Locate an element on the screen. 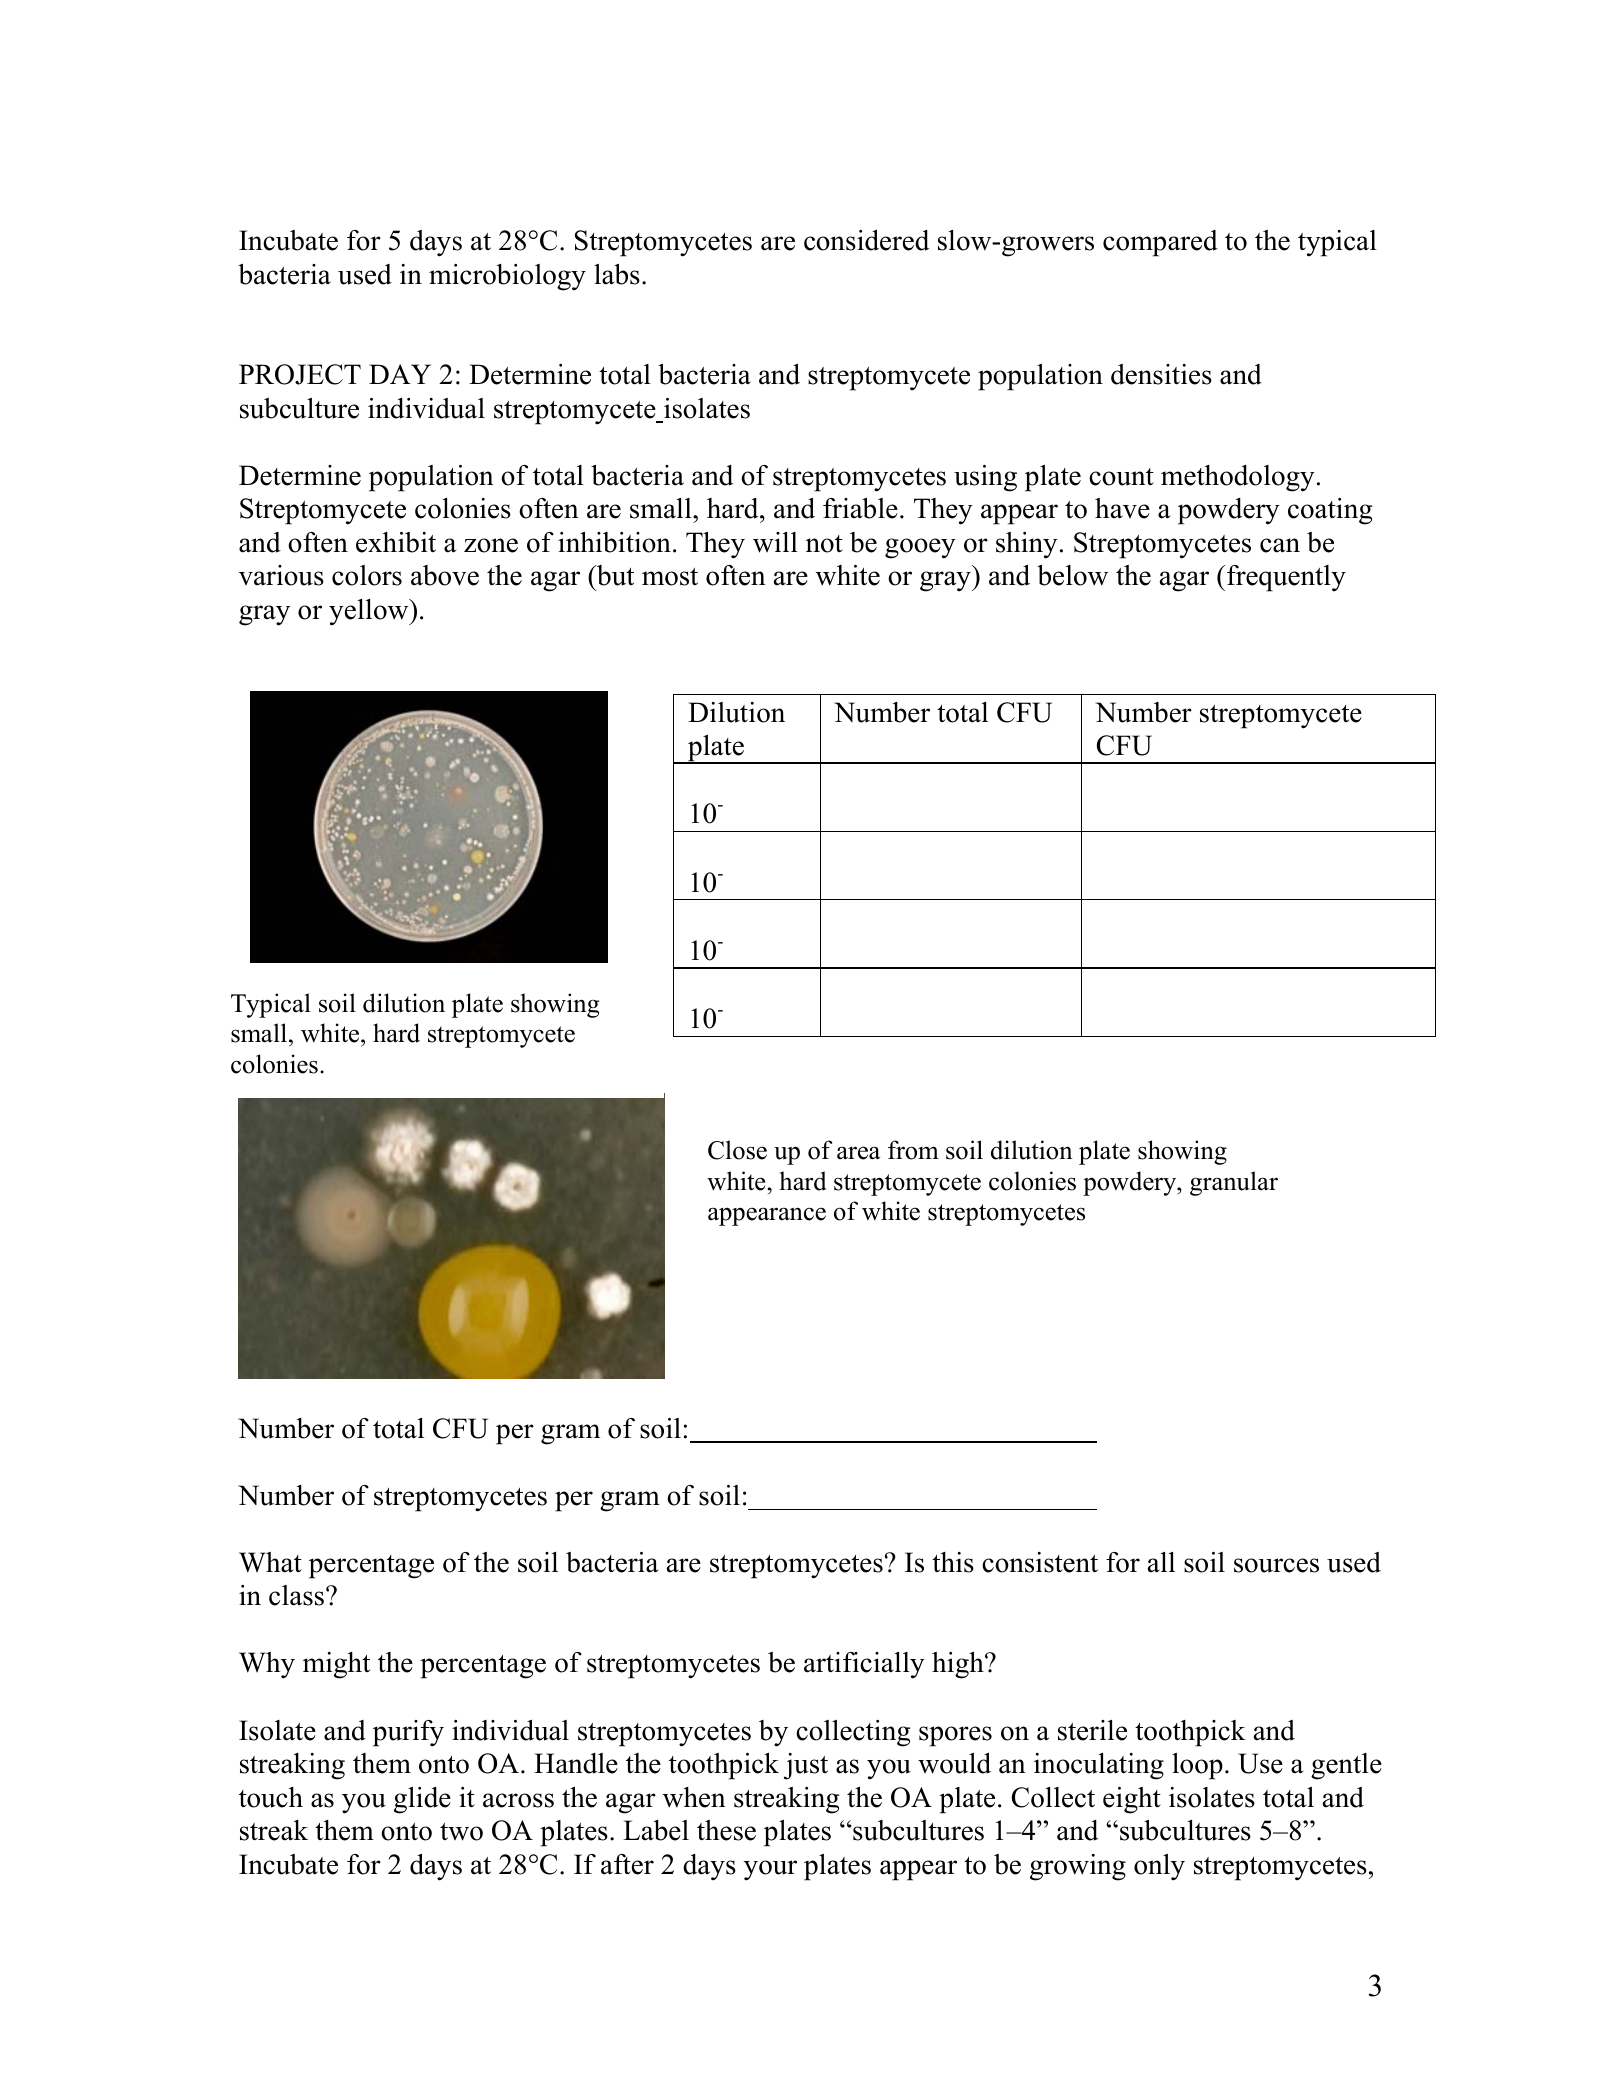 The width and height of the screenshot is (1622, 2099). granular is located at coordinates (1234, 1183).
